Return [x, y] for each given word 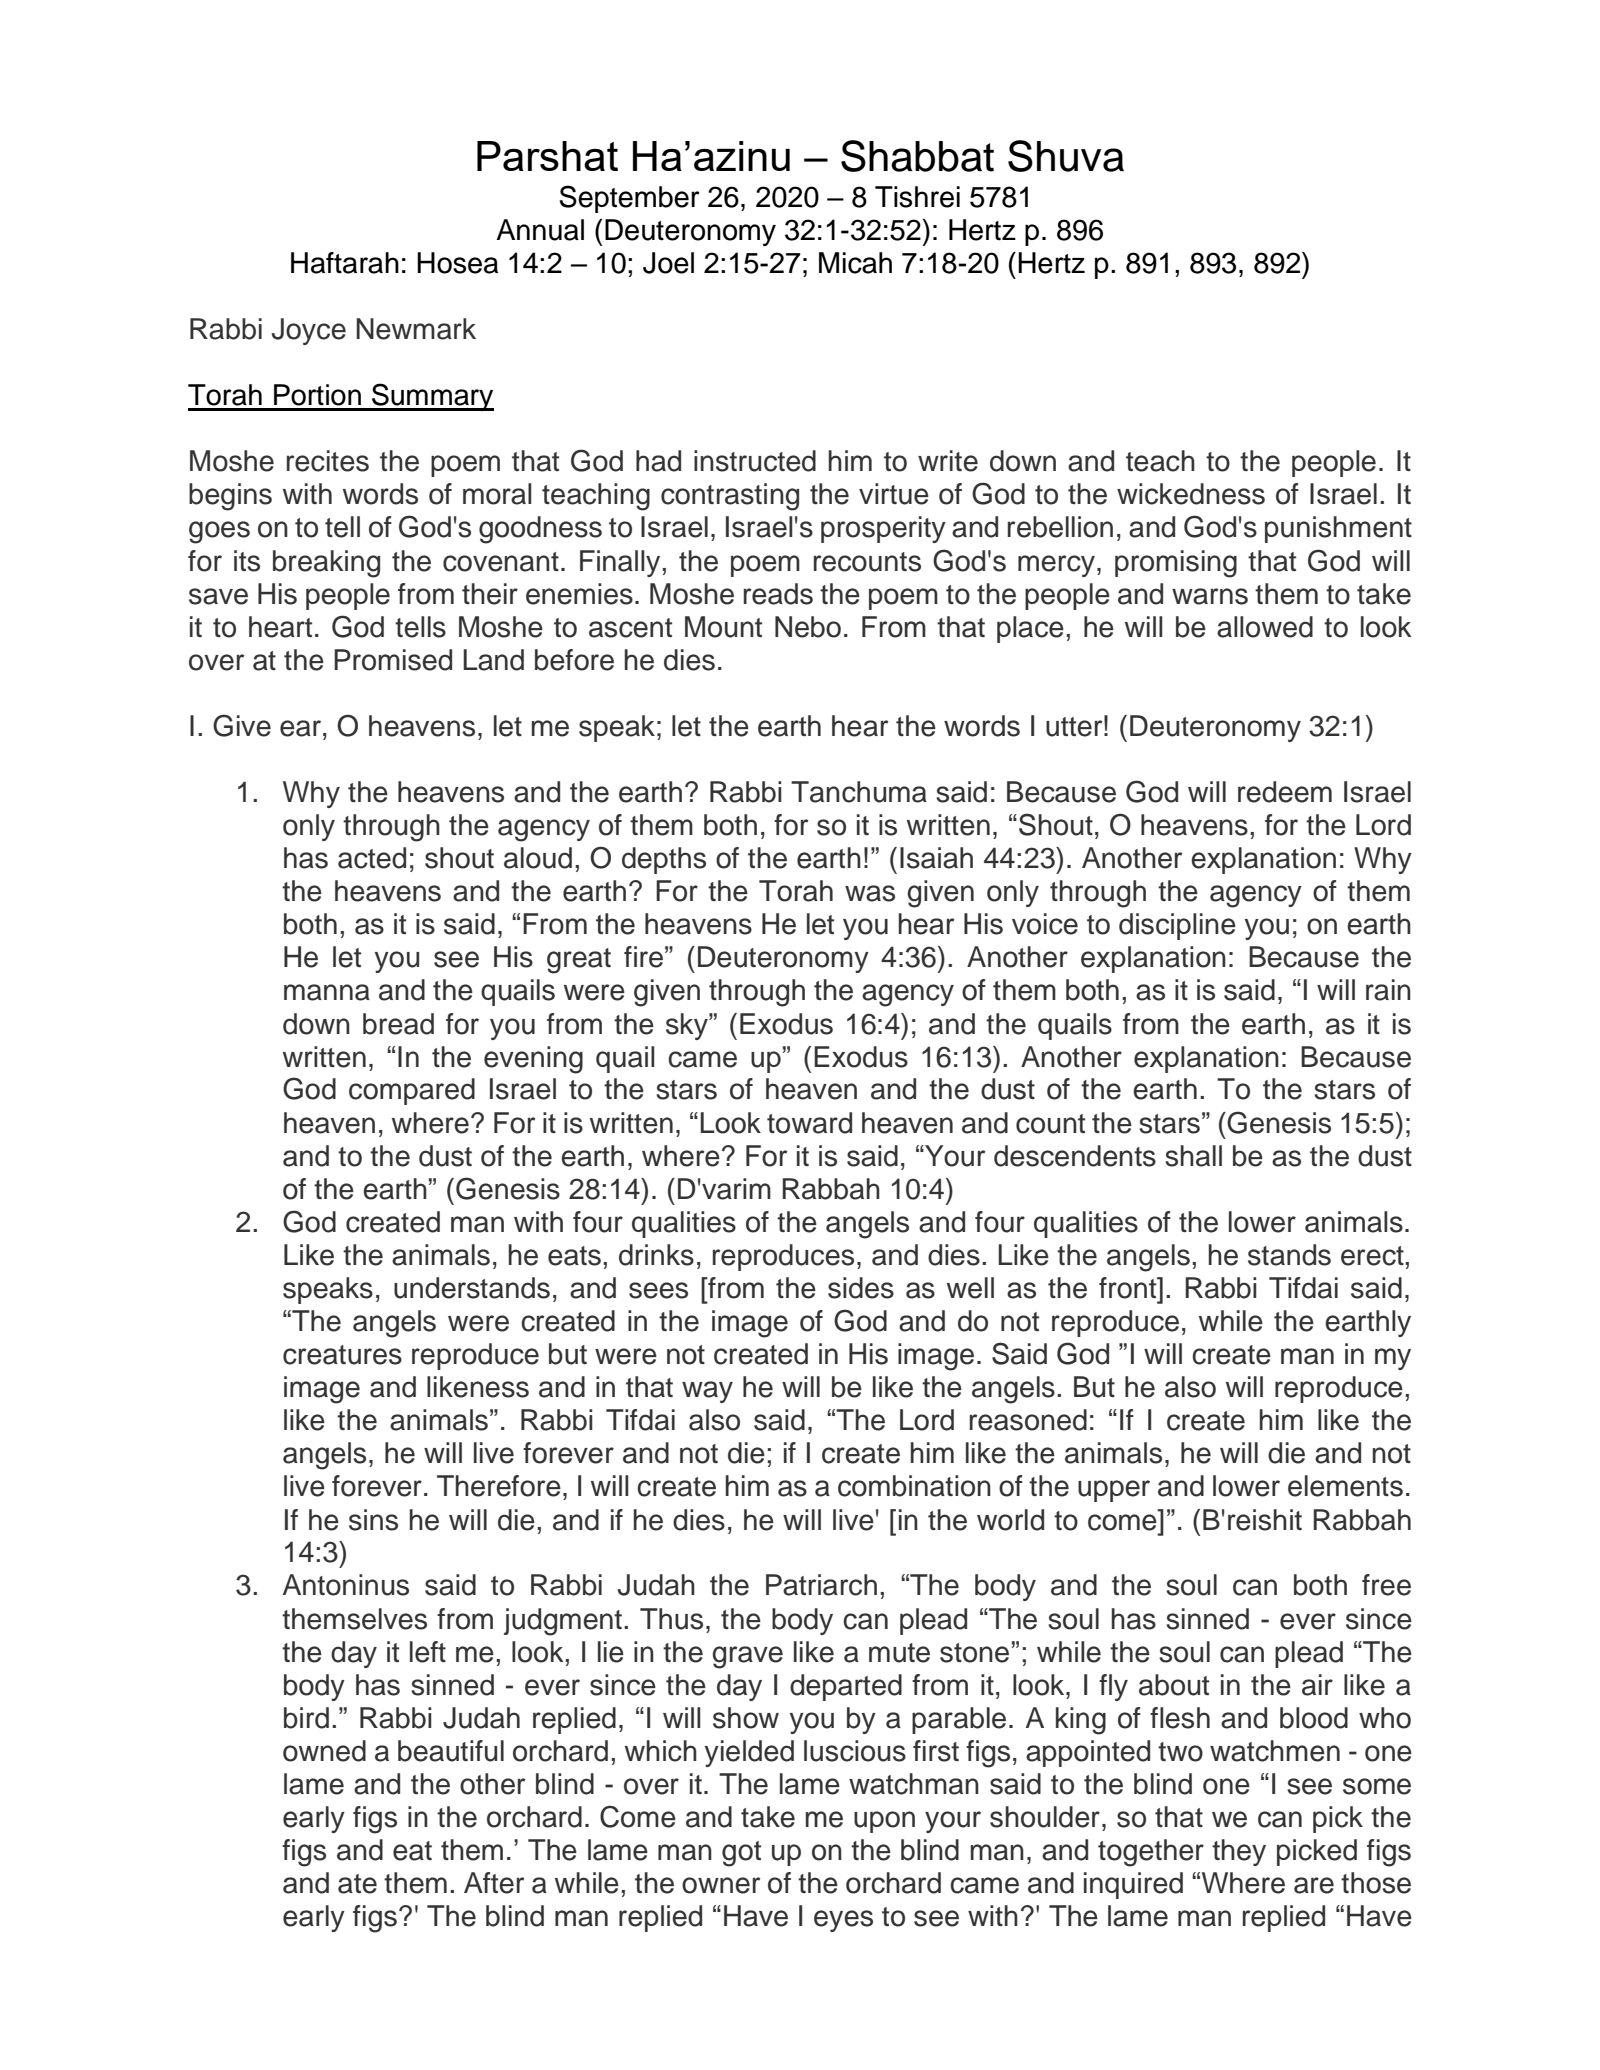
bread [398, 1024]
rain [1388, 990]
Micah [855, 263]
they [1239, 1852]
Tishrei [917, 197]
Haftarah [345, 263]
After [494, 1883]
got [741, 1854]
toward [809, 1123]
